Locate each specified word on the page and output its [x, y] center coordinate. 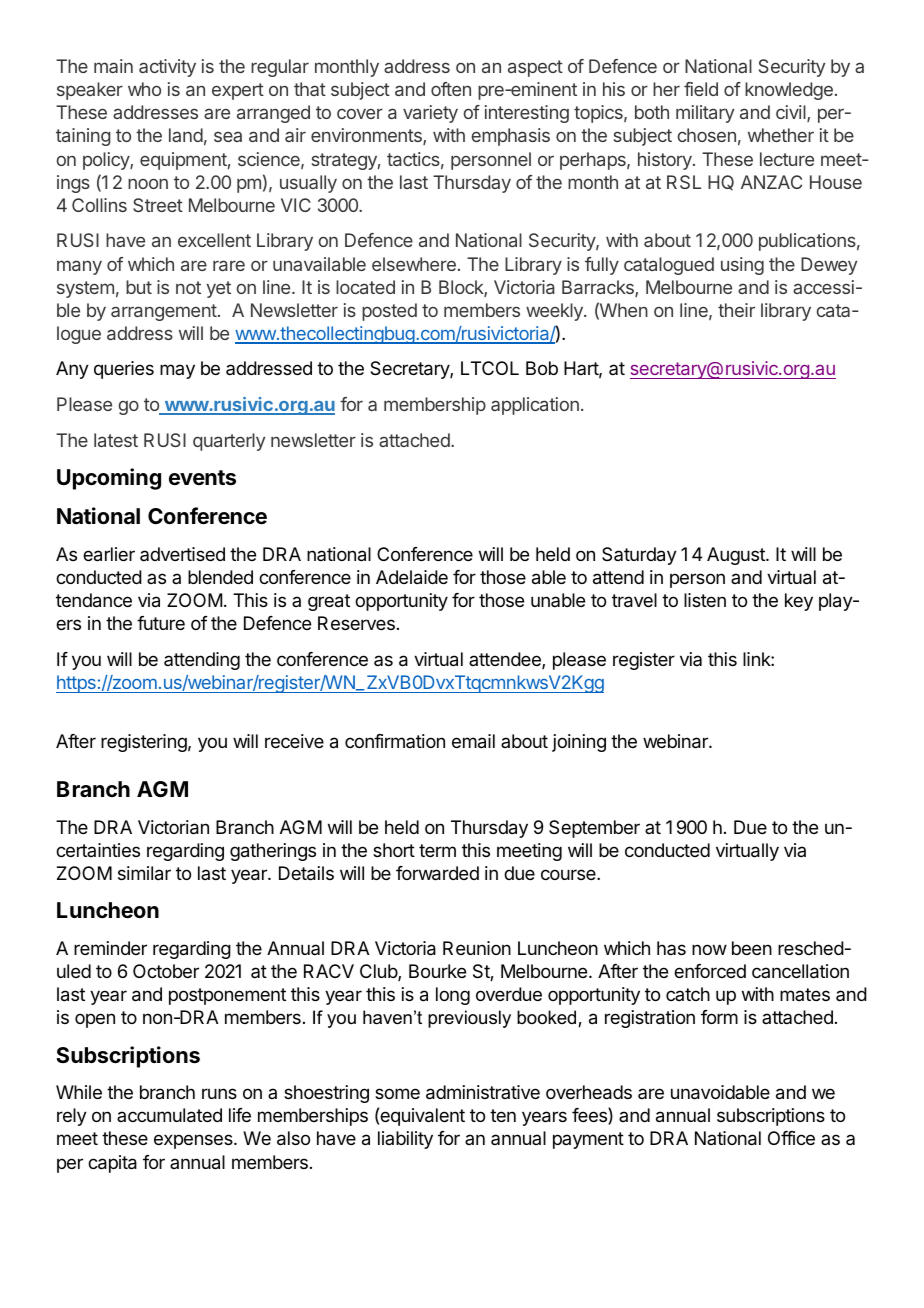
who [144, 89]
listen [705, 600]
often [451, 89]
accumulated [169, 1115]
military [705, 114]
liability [405, 1140]
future [161, 623]
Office [791, 1138]
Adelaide [412, 577]
